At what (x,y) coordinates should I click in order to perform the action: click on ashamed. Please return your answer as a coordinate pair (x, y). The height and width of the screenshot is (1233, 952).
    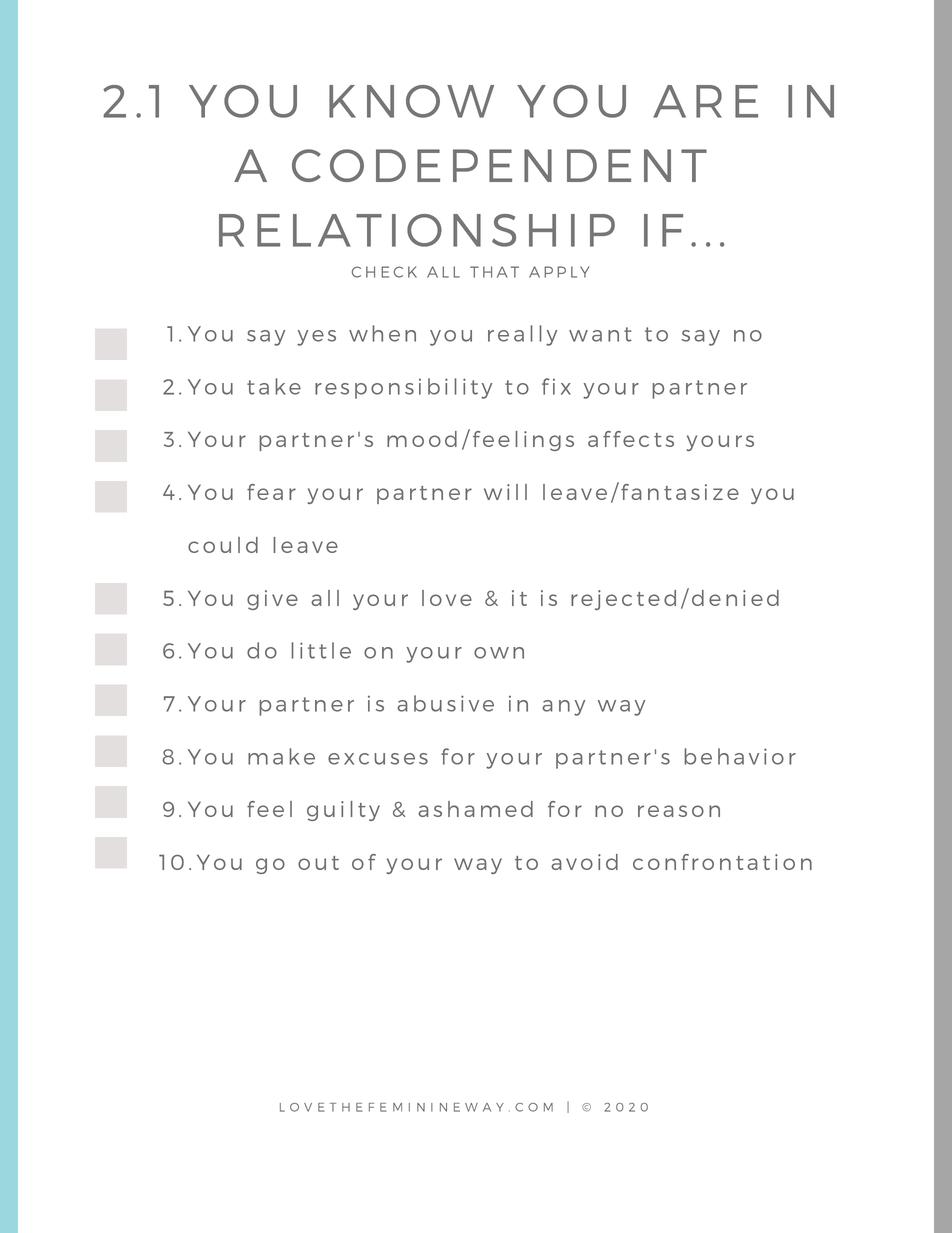
    Looking at the image, I should click on (475, 809).
